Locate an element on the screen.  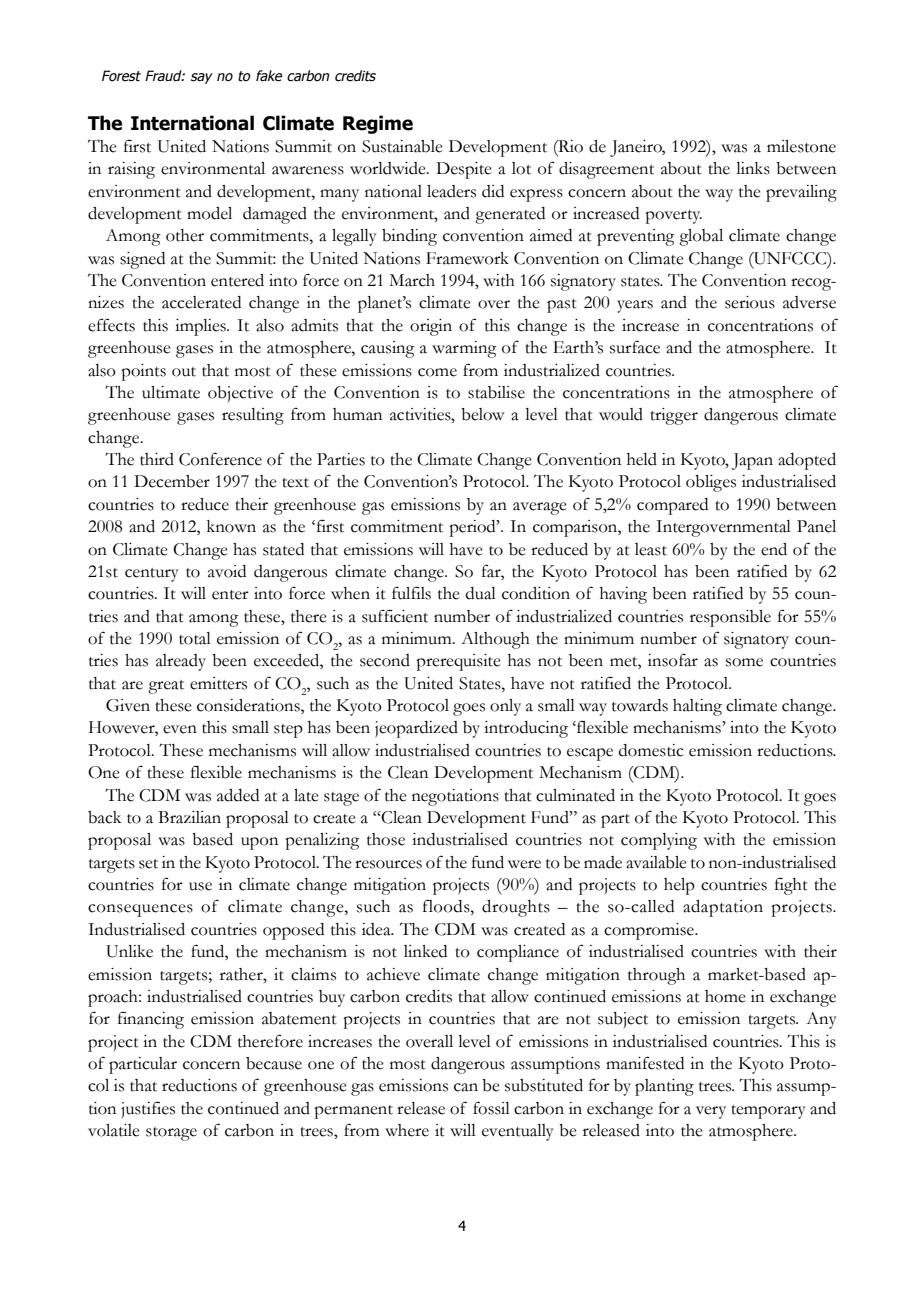
trigger is located at coordinates (674, 416).
